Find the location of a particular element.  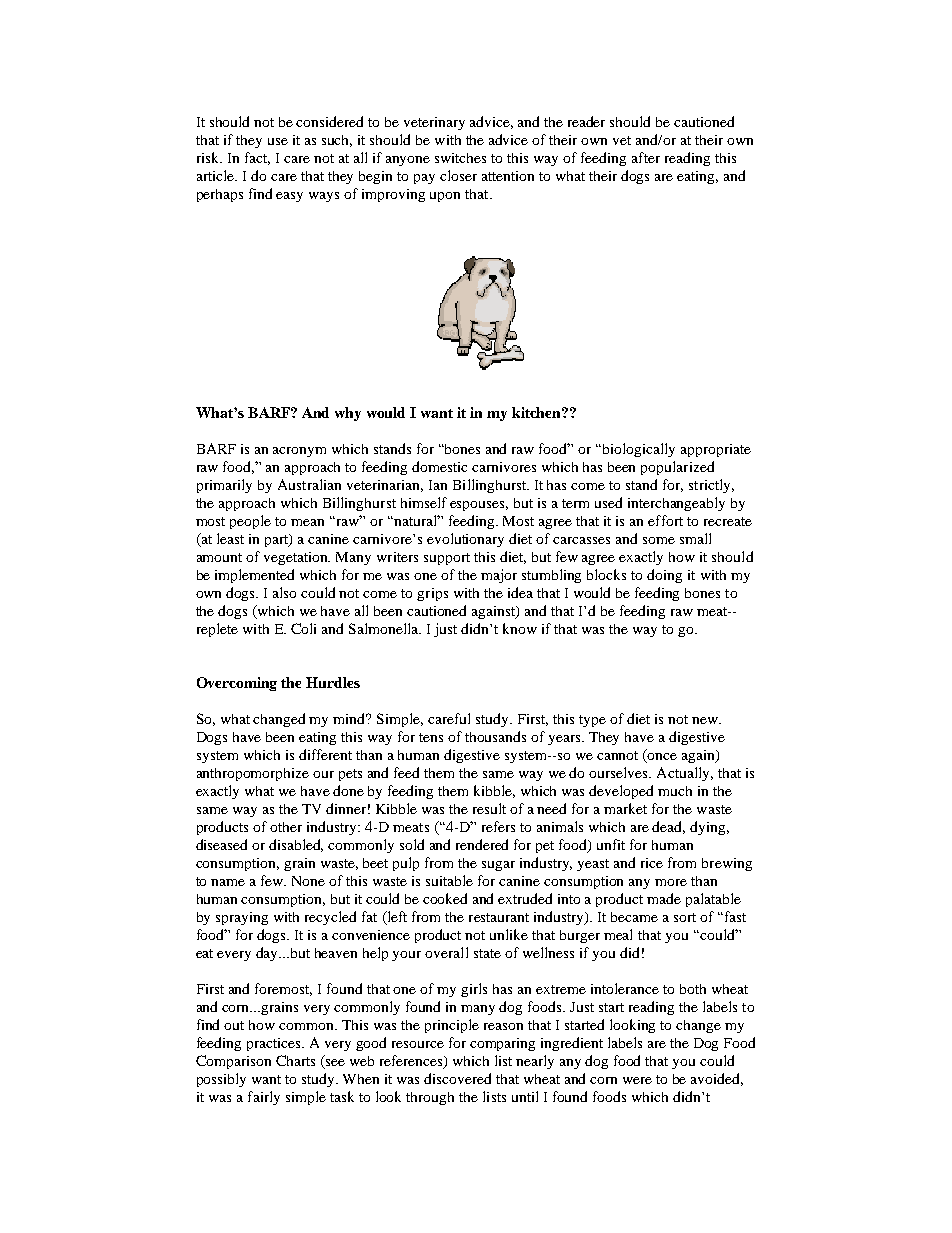

anthropomorphize is located at coordinates (253, 774).
